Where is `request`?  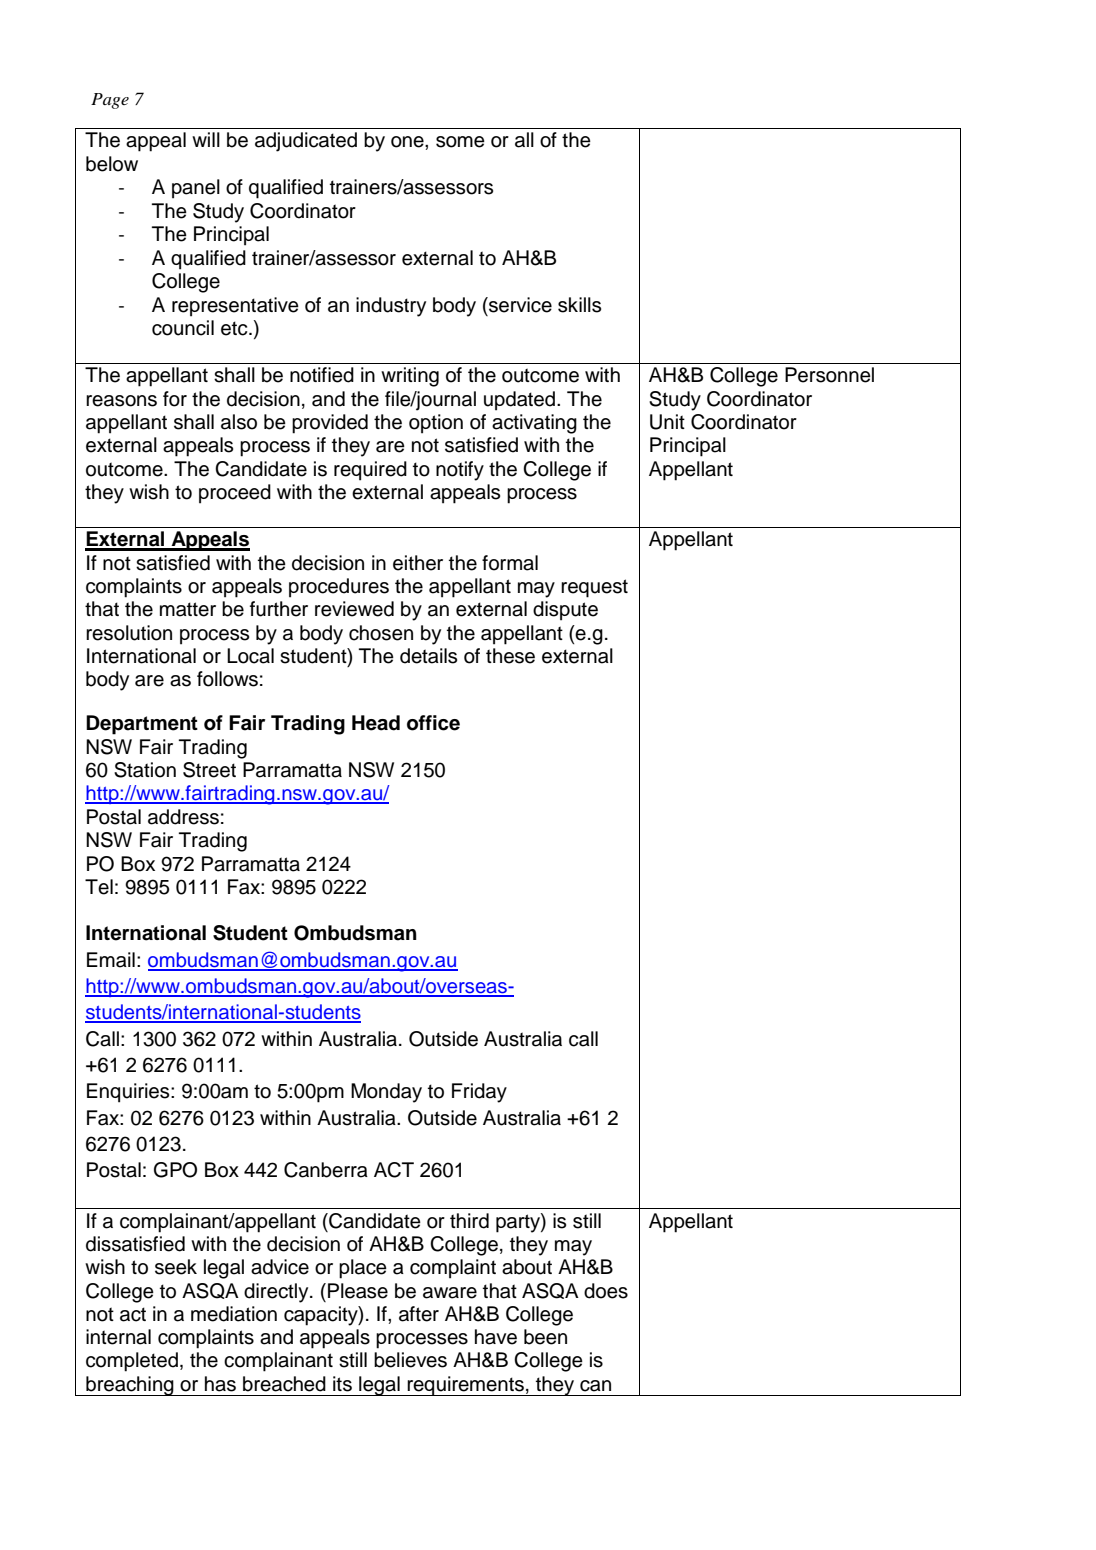 request is located at coordinates (594, 588).
